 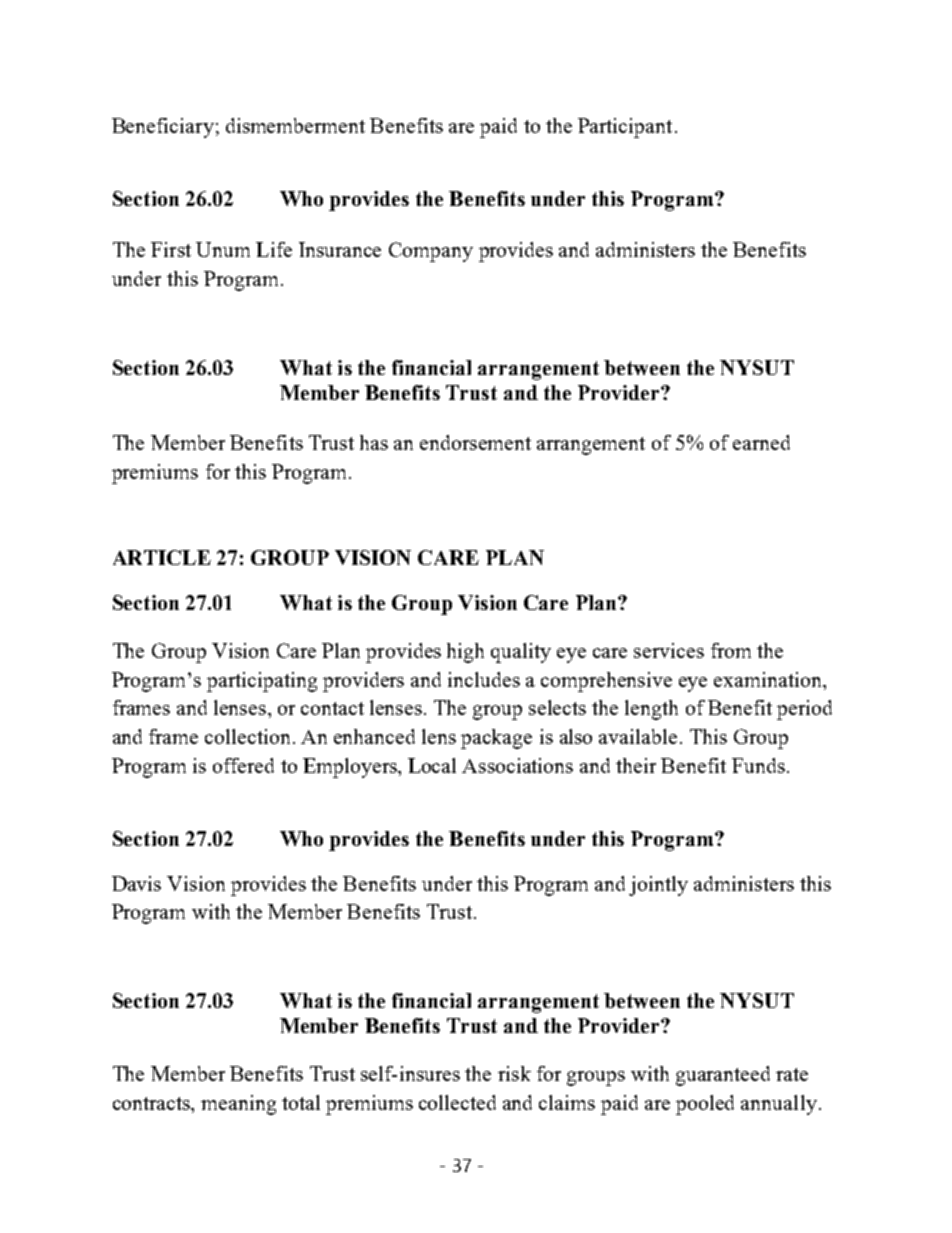 What do you see at coordinates (465, 653) in the document?
I see `high` at bounding box center [465, 653].
